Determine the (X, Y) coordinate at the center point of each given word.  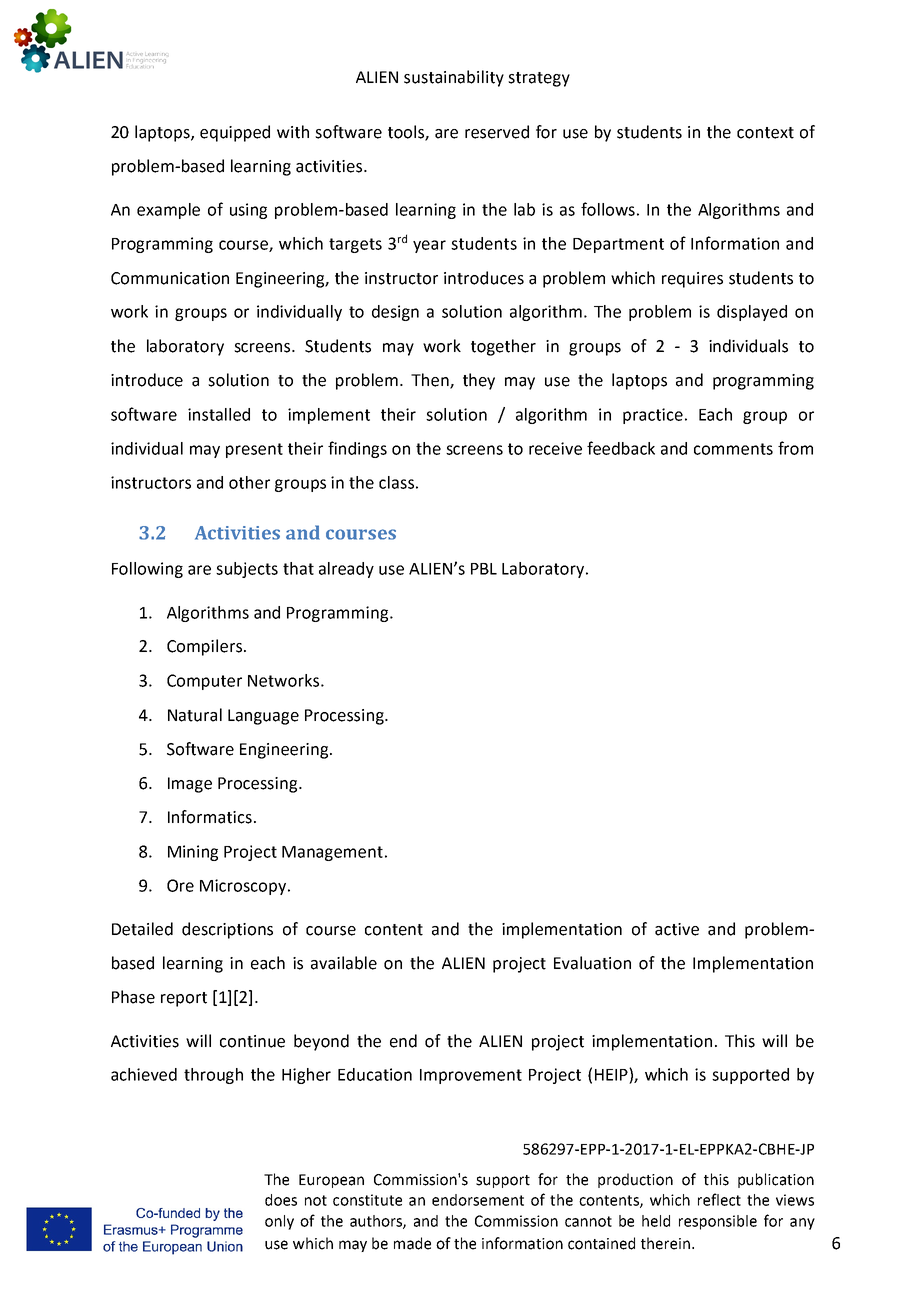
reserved (497, 132)
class (396, 482)
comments (733, 449)
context (765, 133)
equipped (235, 133)
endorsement (478, 1200)
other (249, 482)
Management (332, 853)
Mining (193, 853)
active (677, 929)
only (279, 1222)
